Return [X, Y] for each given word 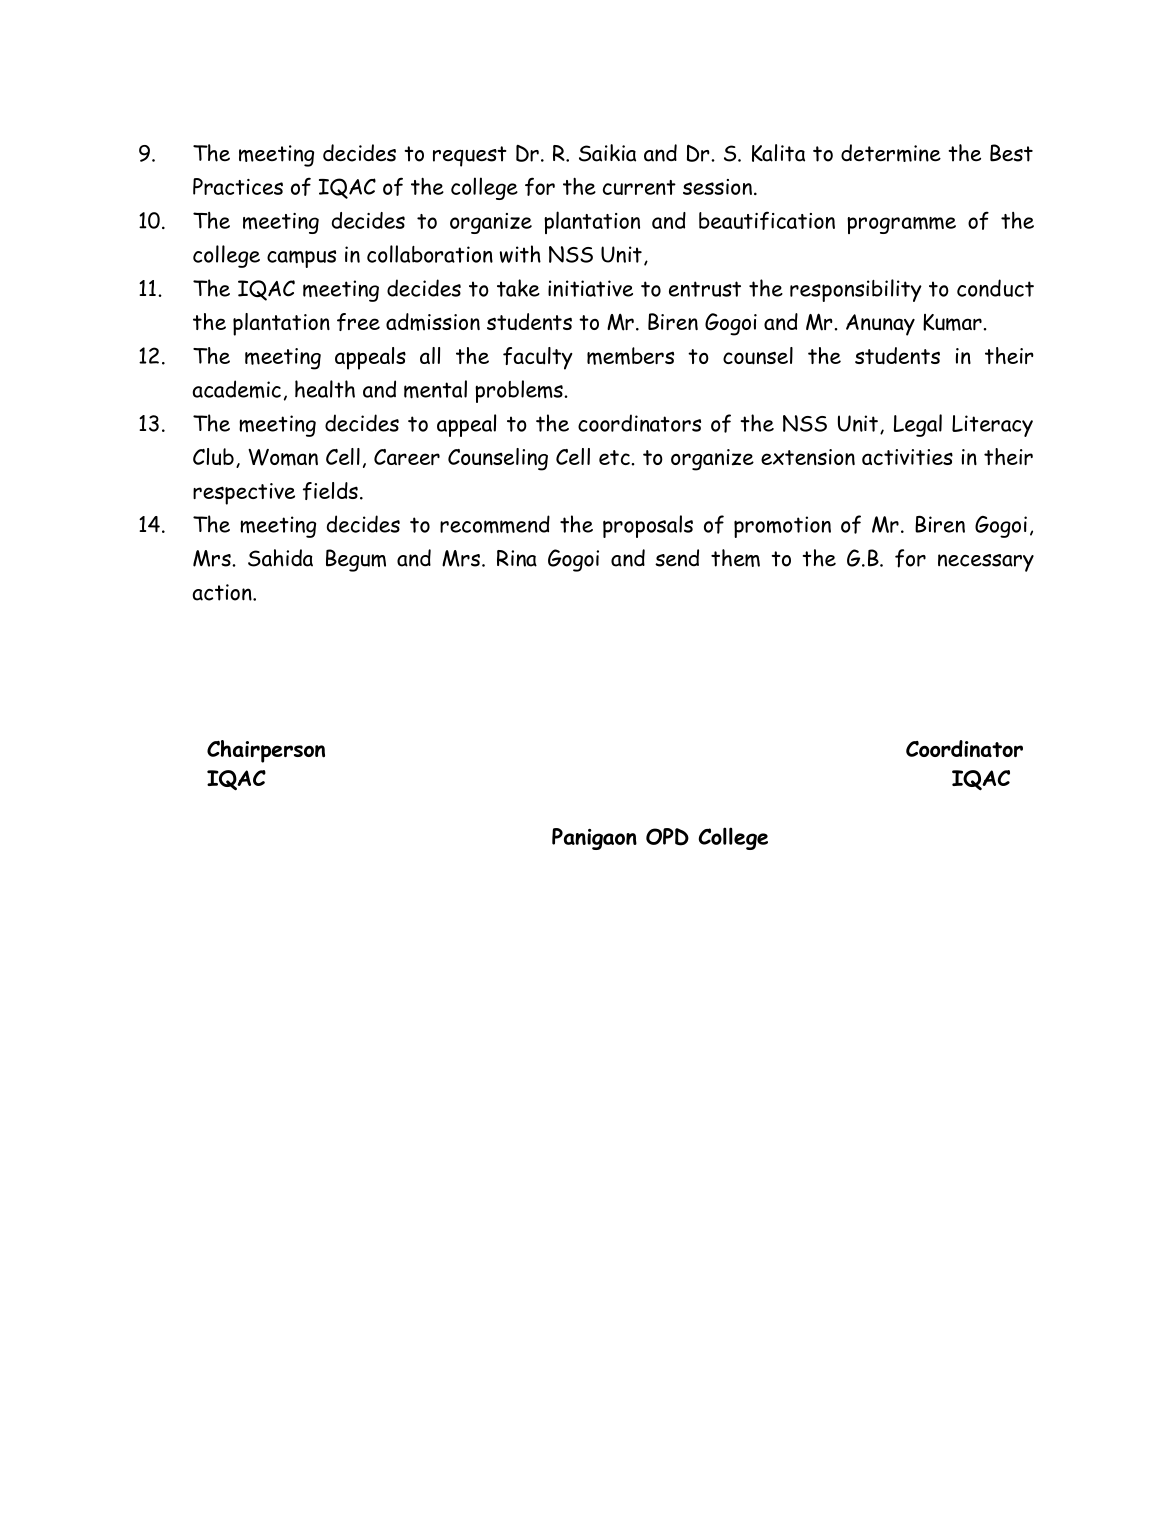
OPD [667, 837]
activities [907, 457]
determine [891, 153]
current [639, 187]
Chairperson [266, 751]
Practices [238, 186]
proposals [648, 526]
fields [330, 491]
